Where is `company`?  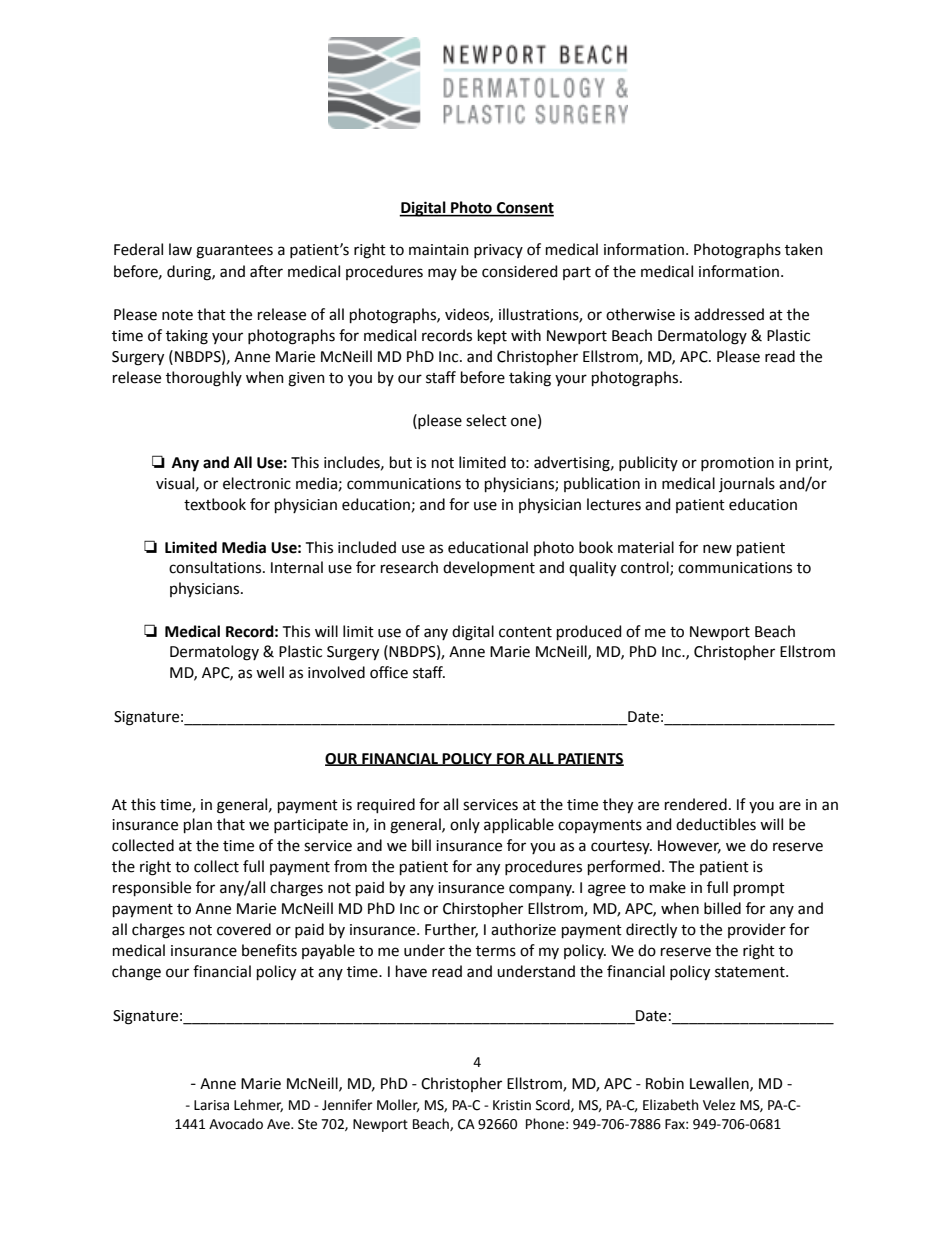 company is located at coordinates (541, 890).
